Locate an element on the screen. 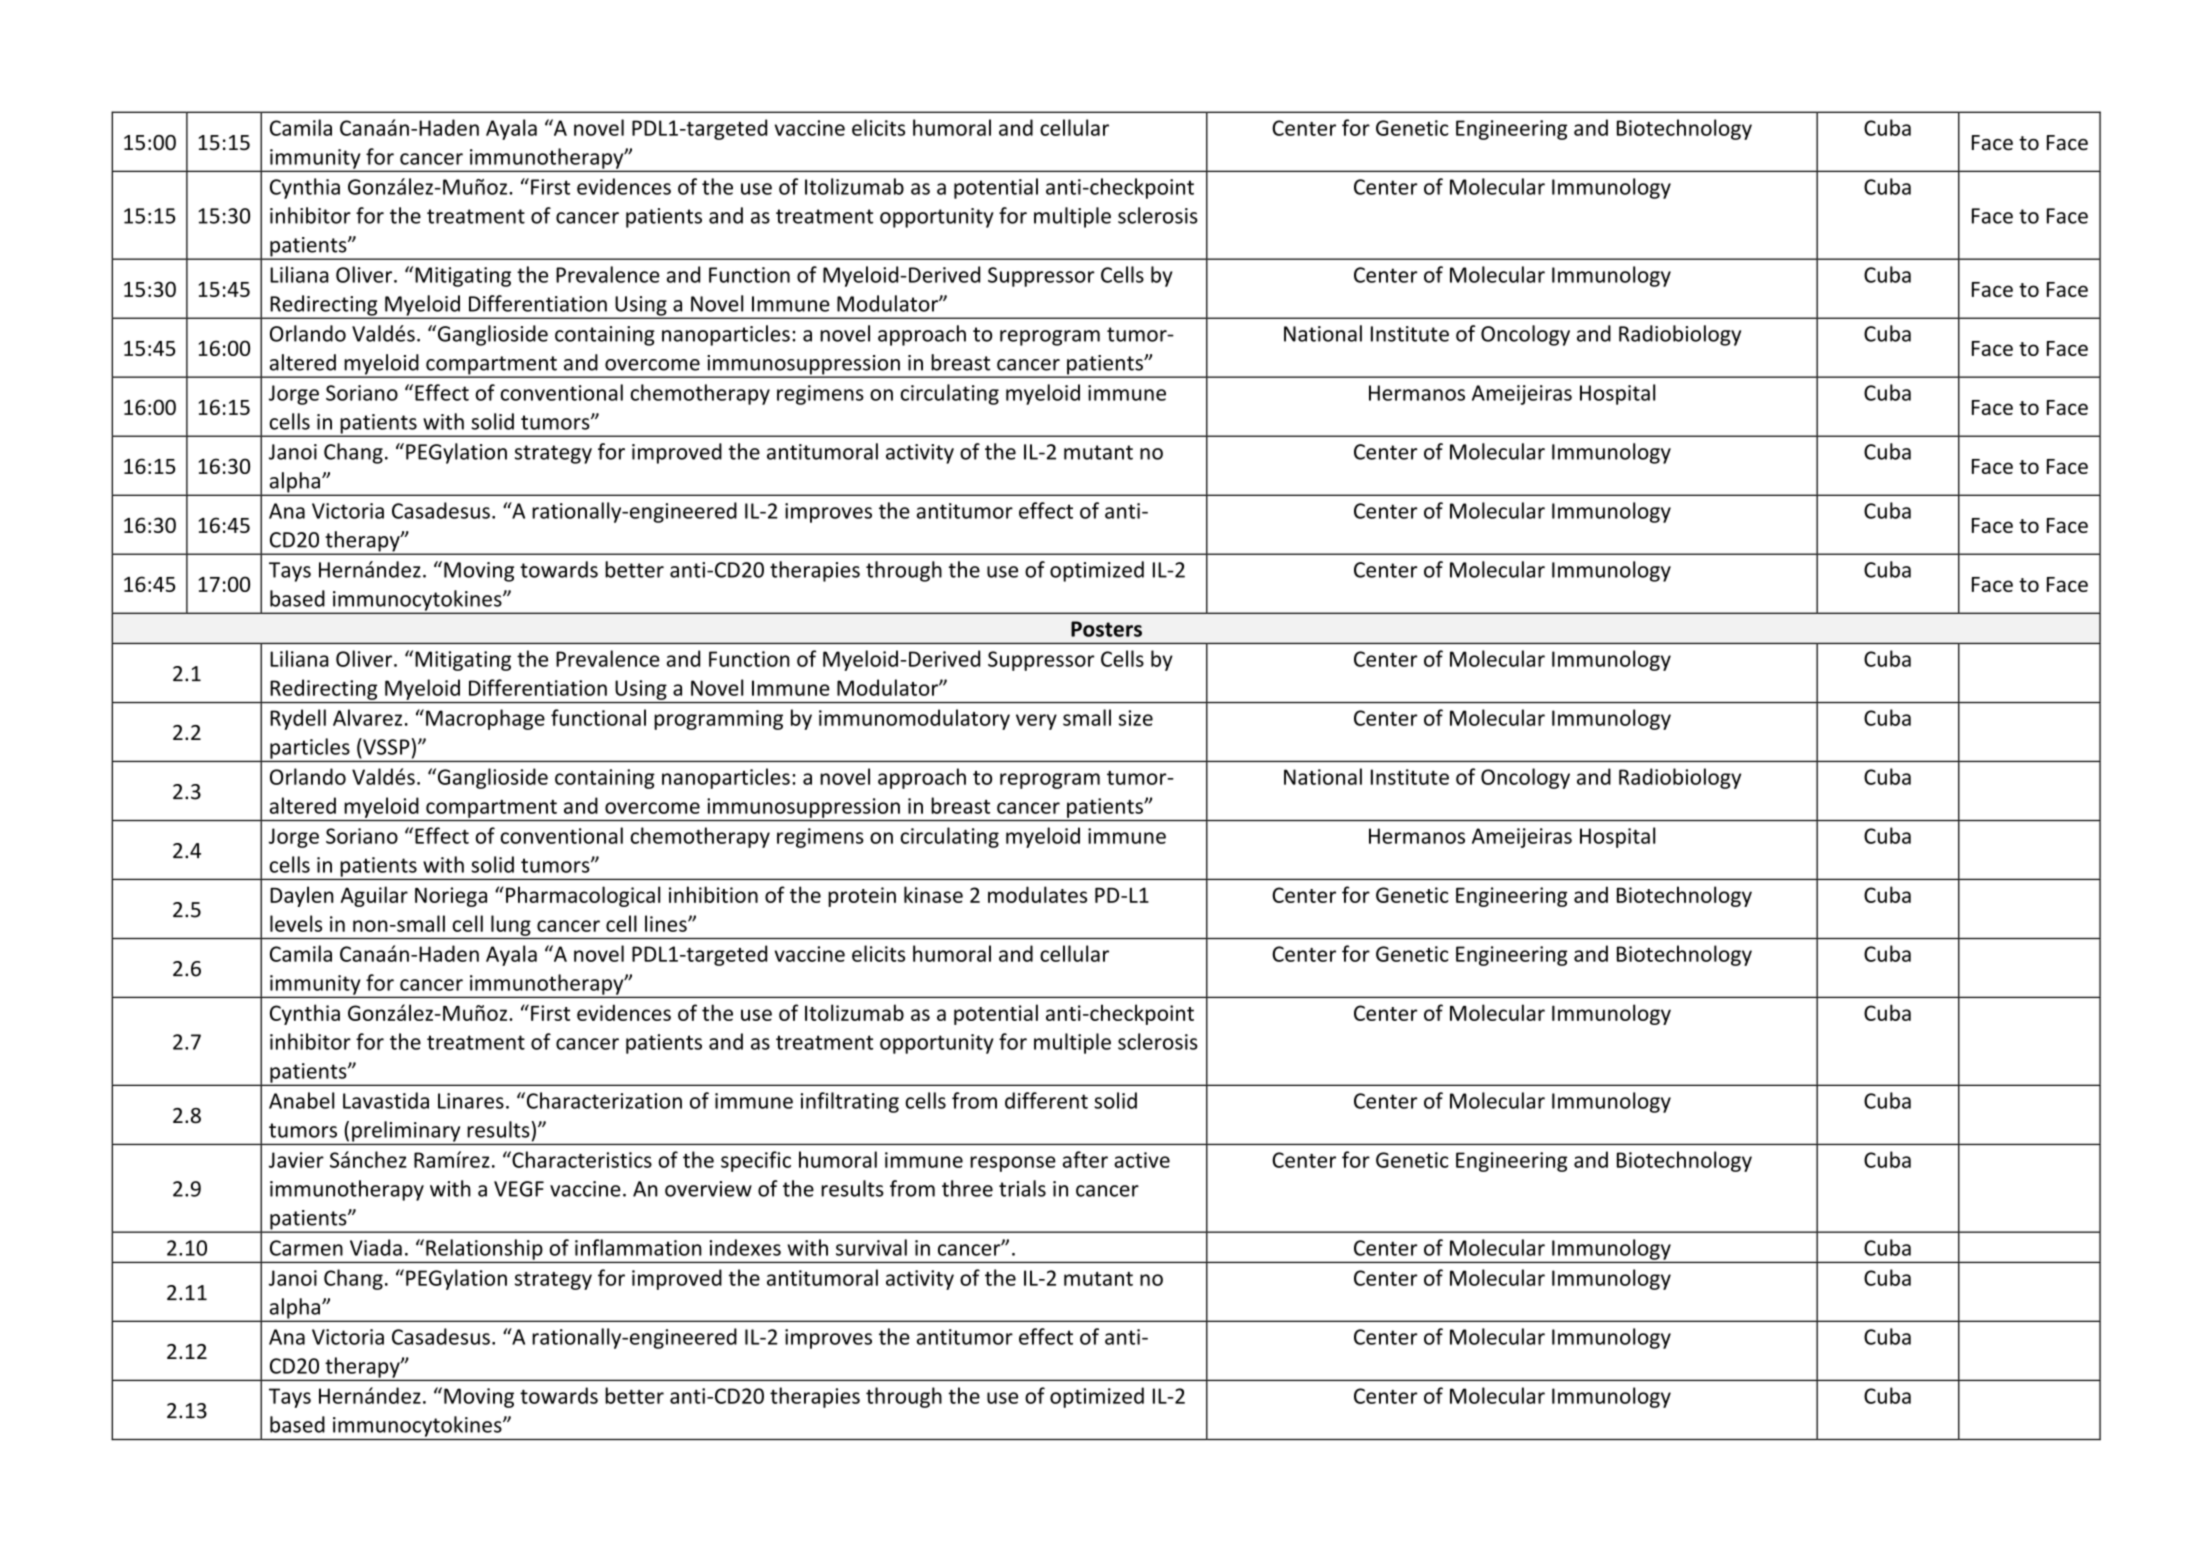 The height and width of the screenshot is (1563, 2211). Posters is located at coordinates (1106, 629).
